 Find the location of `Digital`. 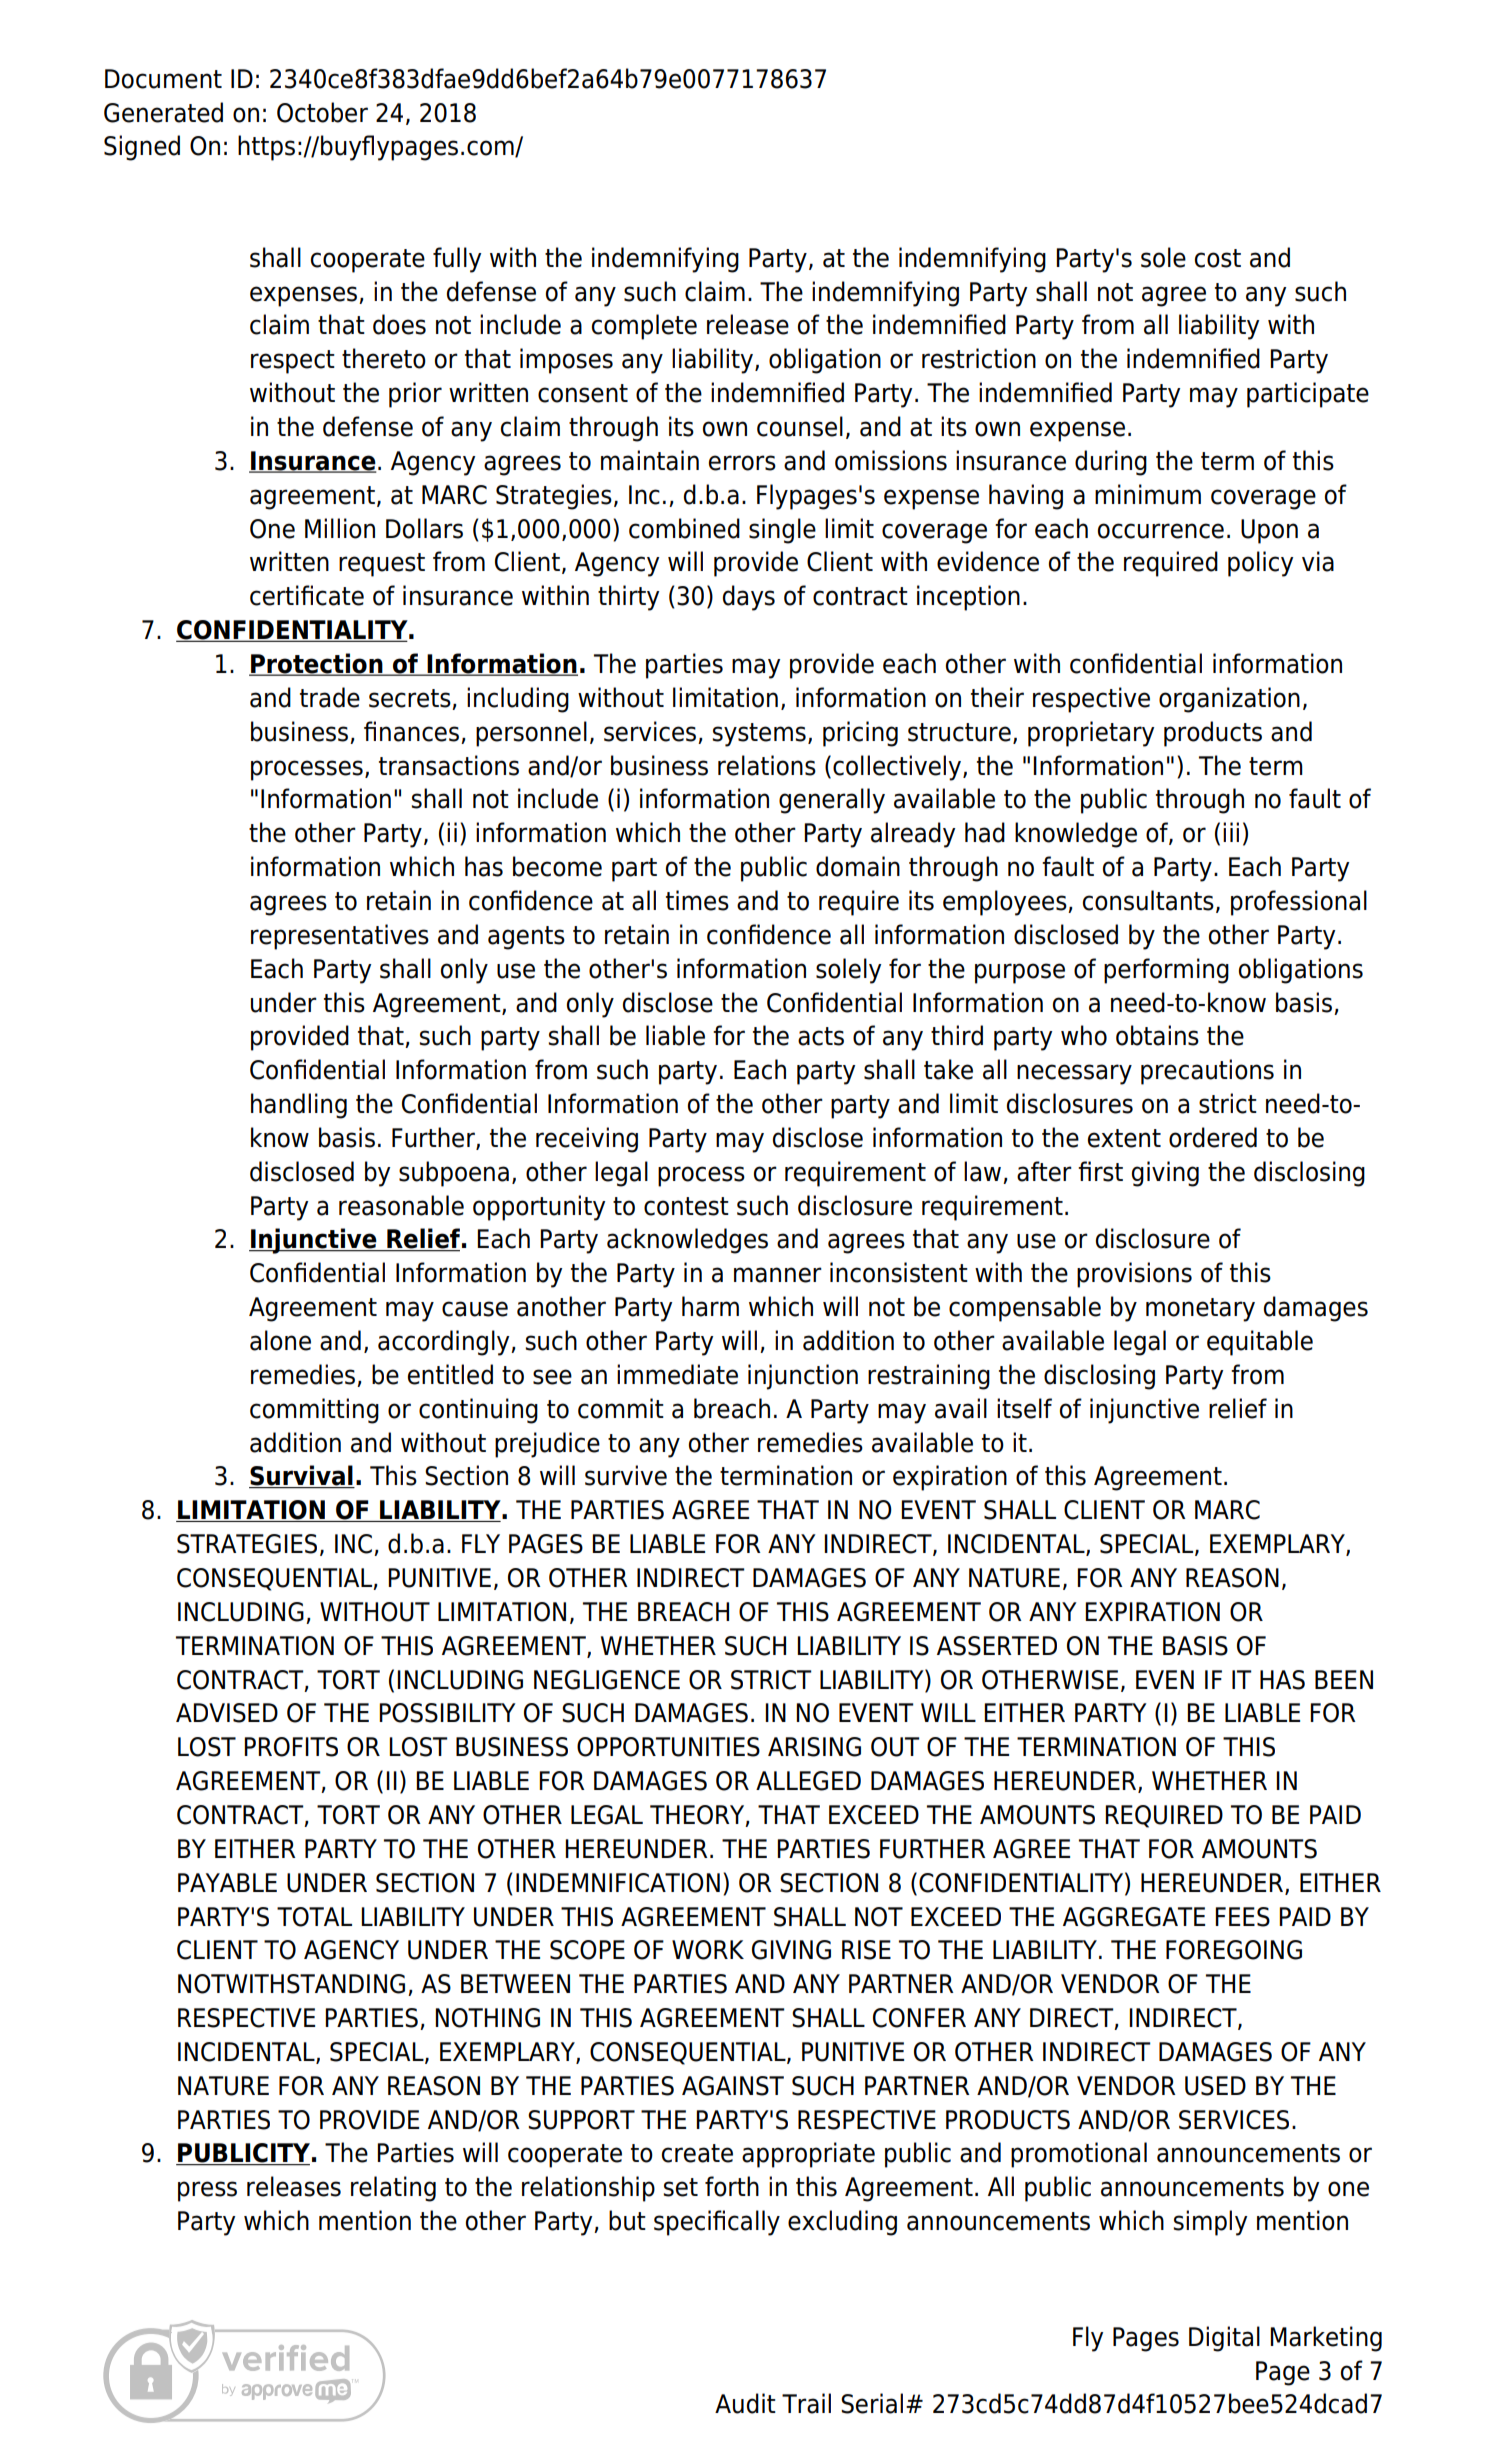

Digital is located at coordinates (1224, 2339).
